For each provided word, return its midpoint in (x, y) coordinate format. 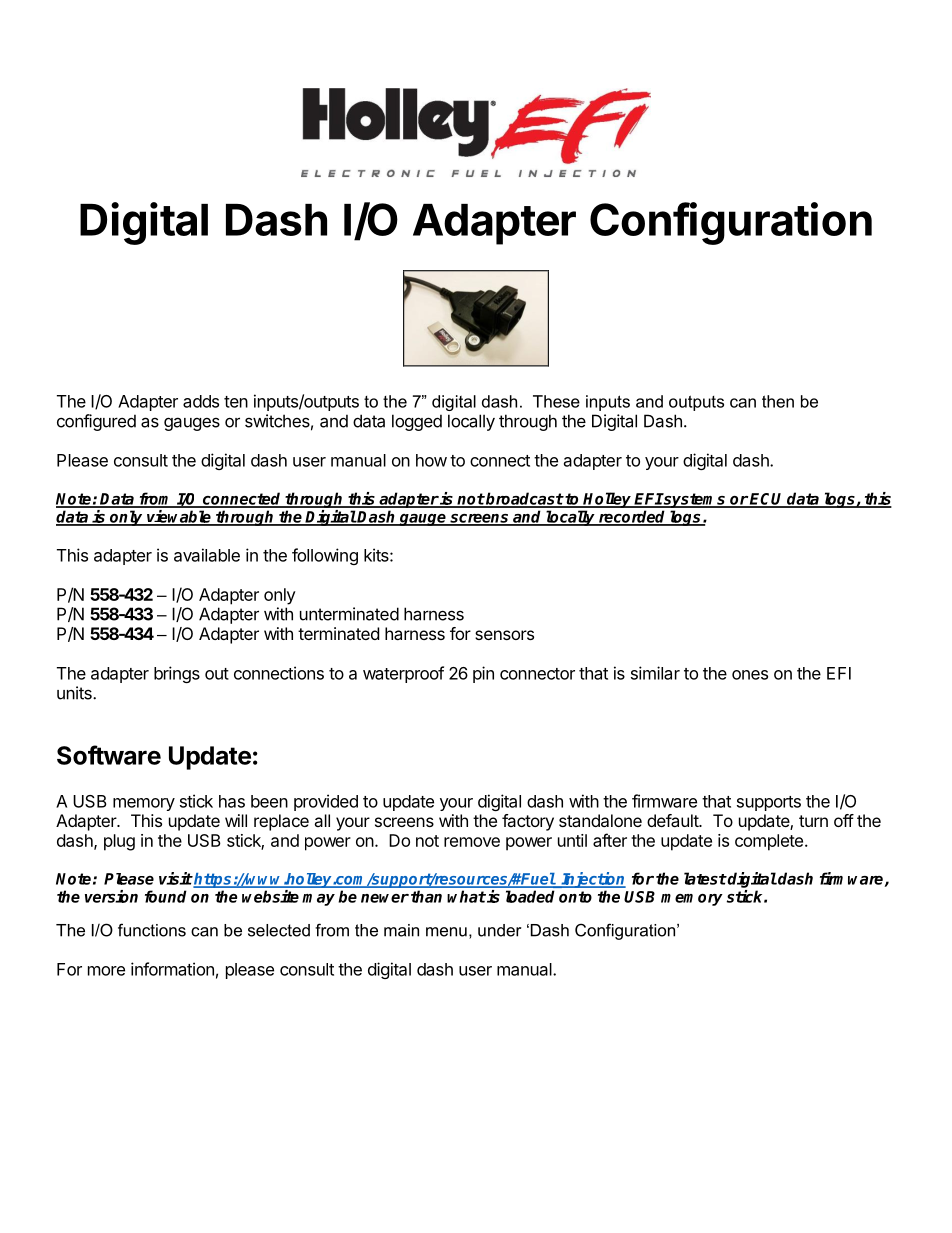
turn (813, 821)
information (172, 969)
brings (177, 674)
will (236, 820)
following (325, 556)
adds (201, 401)
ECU (767, 500)
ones (750, 675)
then (778, 401)
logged (417, 422)
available (207, 555)
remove (472, 842)
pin (483, 674)
